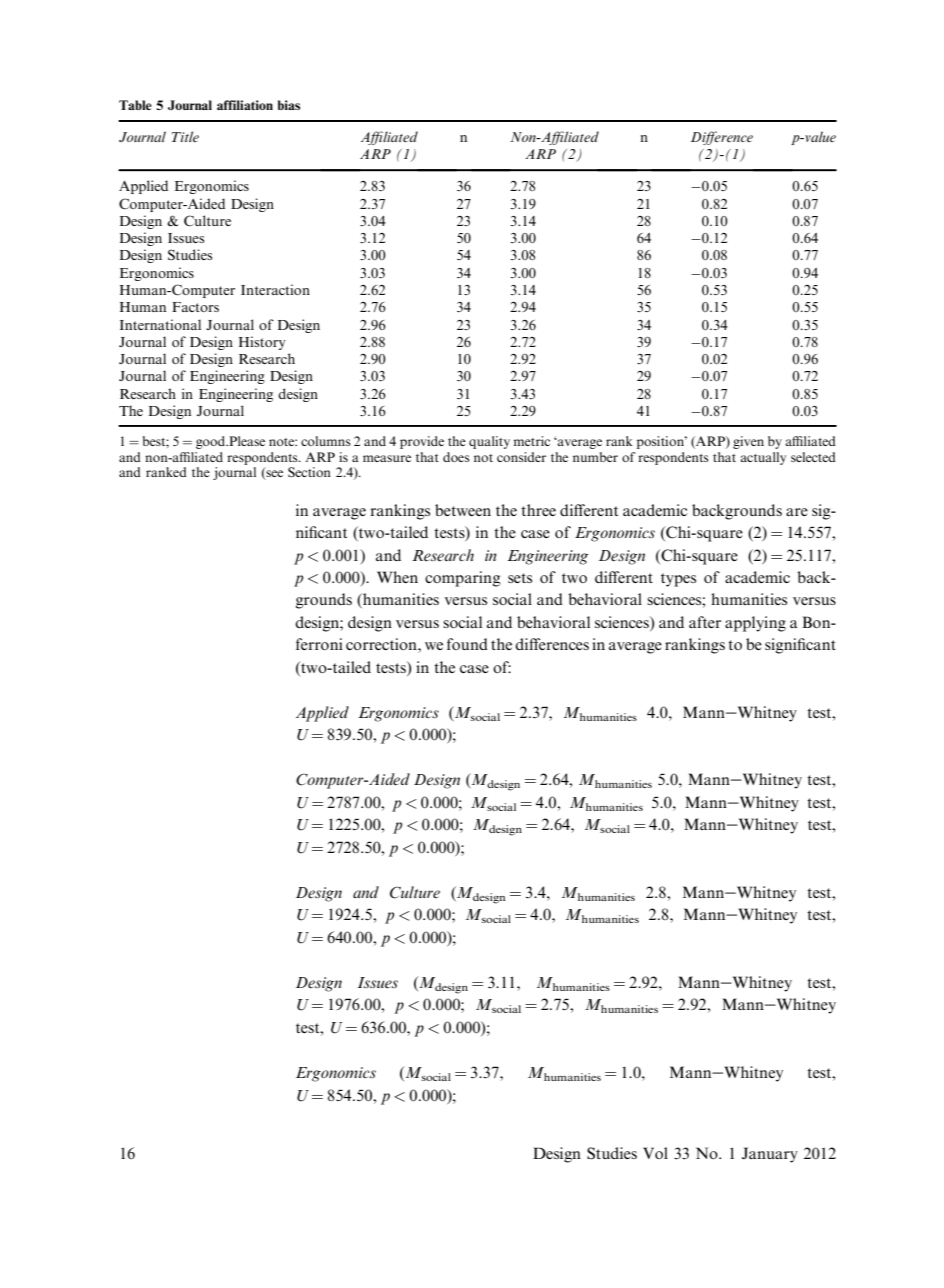 This image has width=944, height=1288. What do you see at coordinates (705, 622) in the image?
I see `after` at bounding box center [705, 622].
